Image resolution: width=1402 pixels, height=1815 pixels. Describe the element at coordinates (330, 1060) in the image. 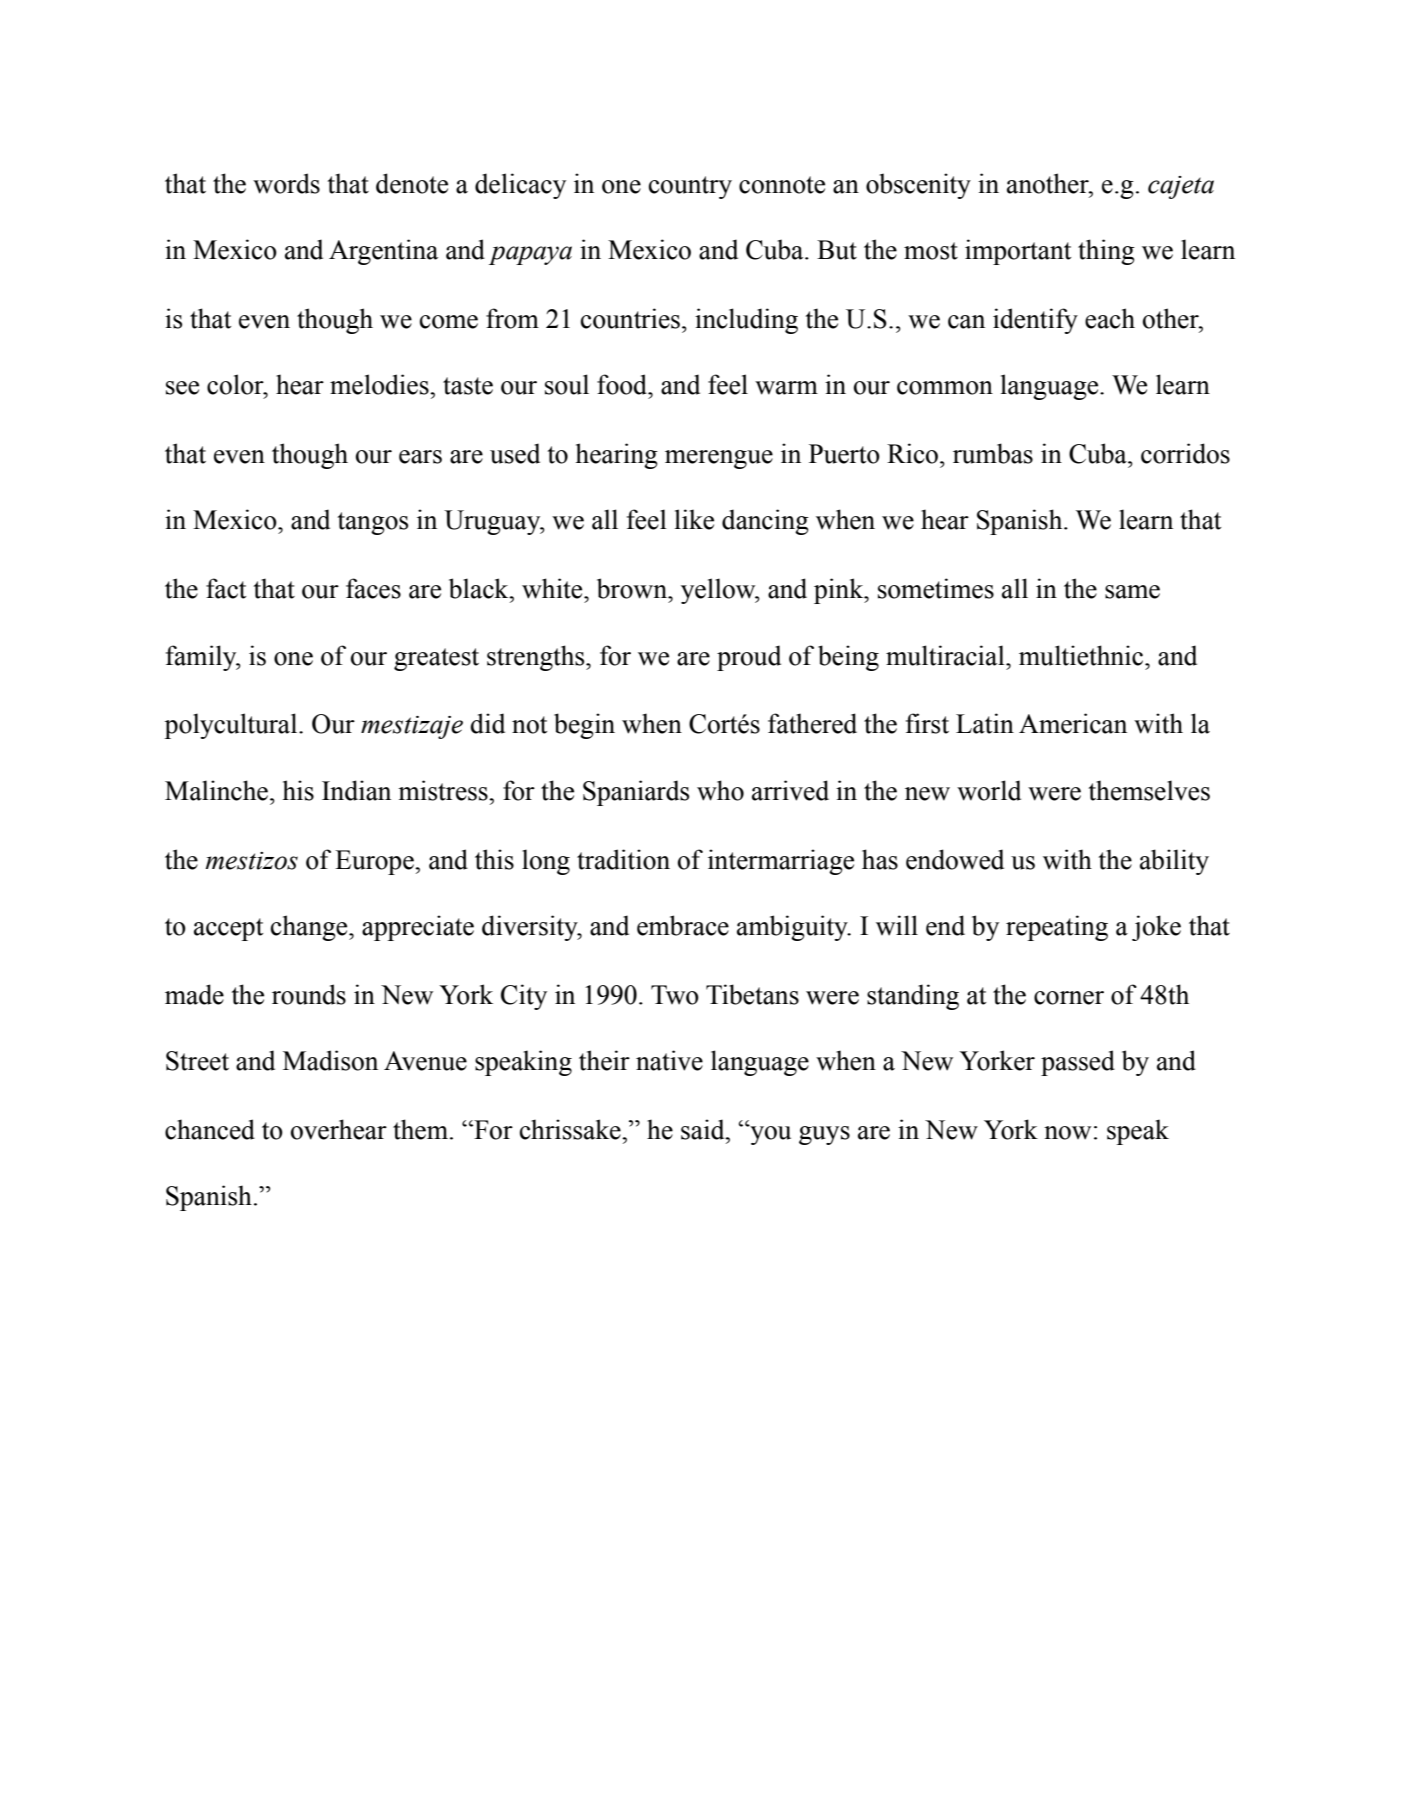

I see `Madison` at that location.
